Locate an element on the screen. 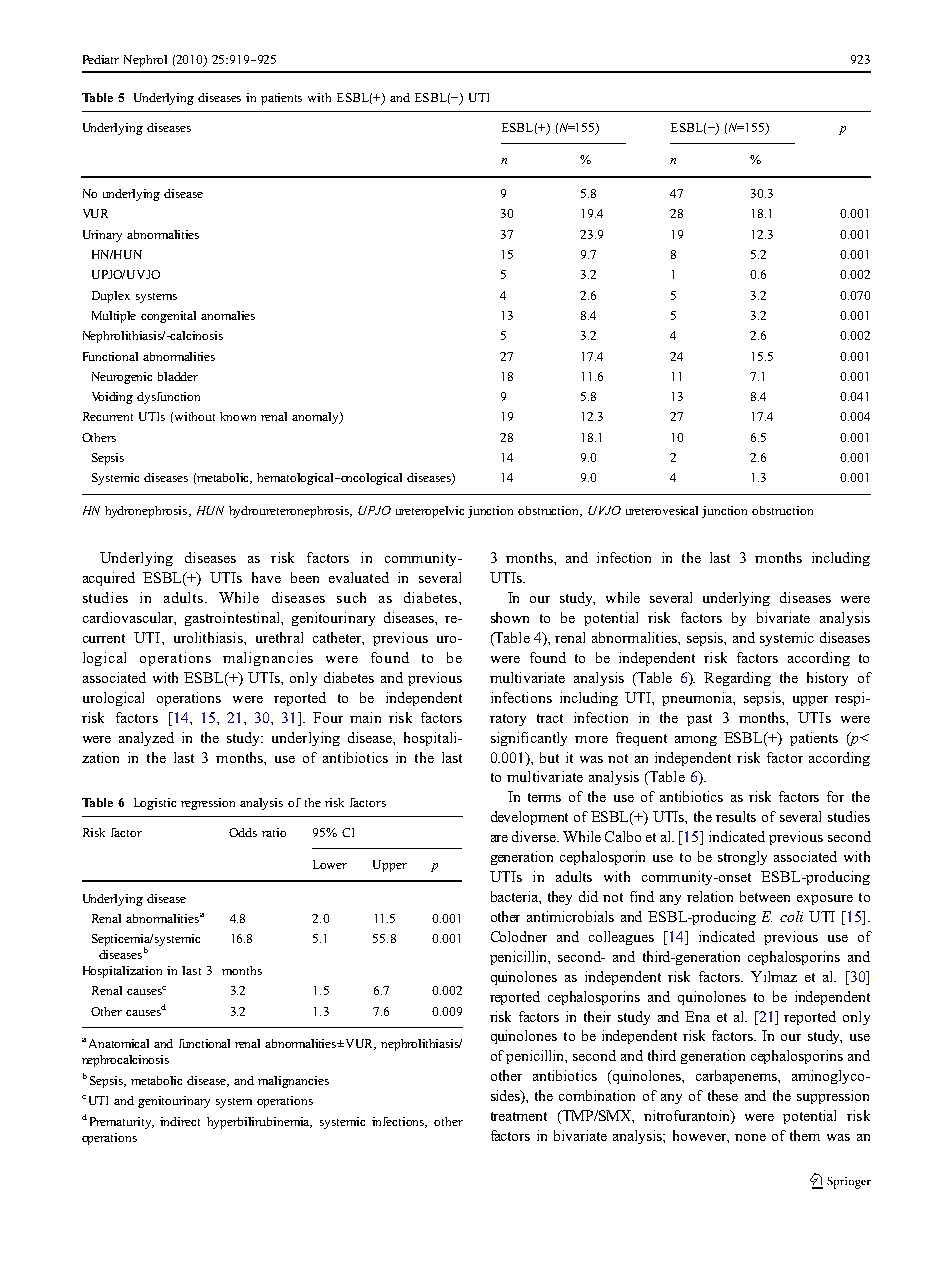  significantly is located at coordinates (529, 739).
